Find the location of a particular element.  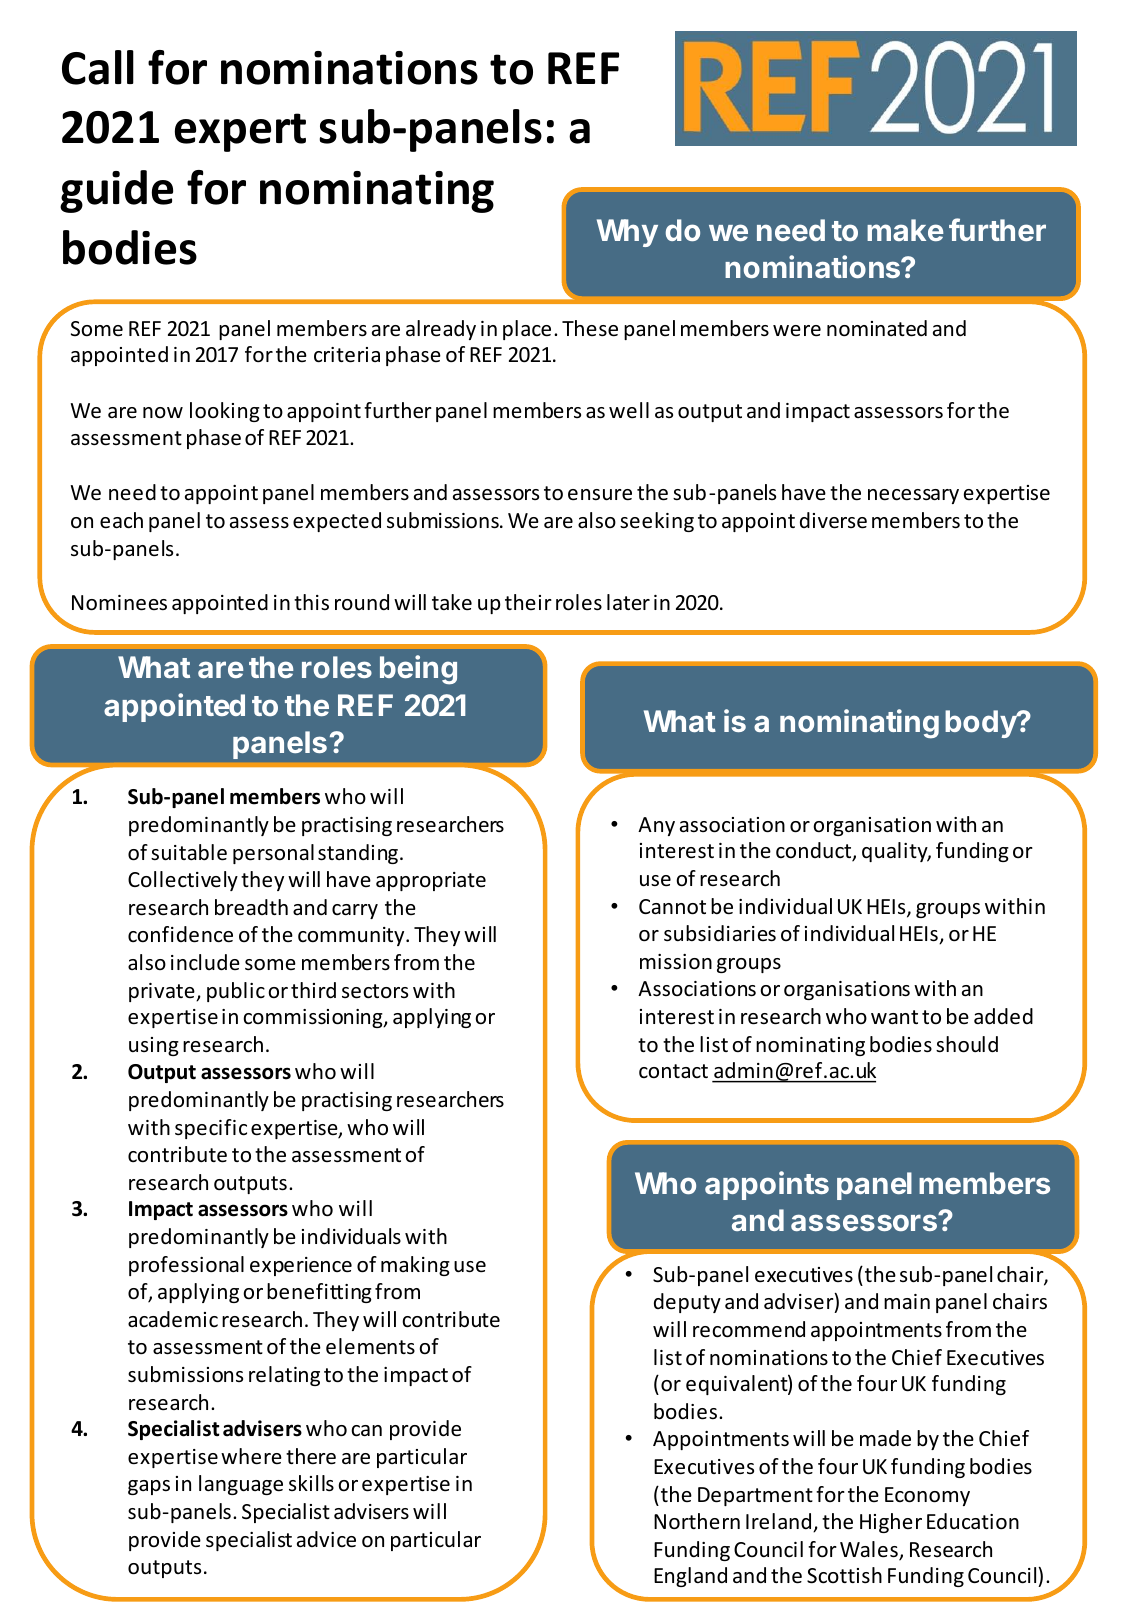

Northern is located at coordinates (697, 1521).
